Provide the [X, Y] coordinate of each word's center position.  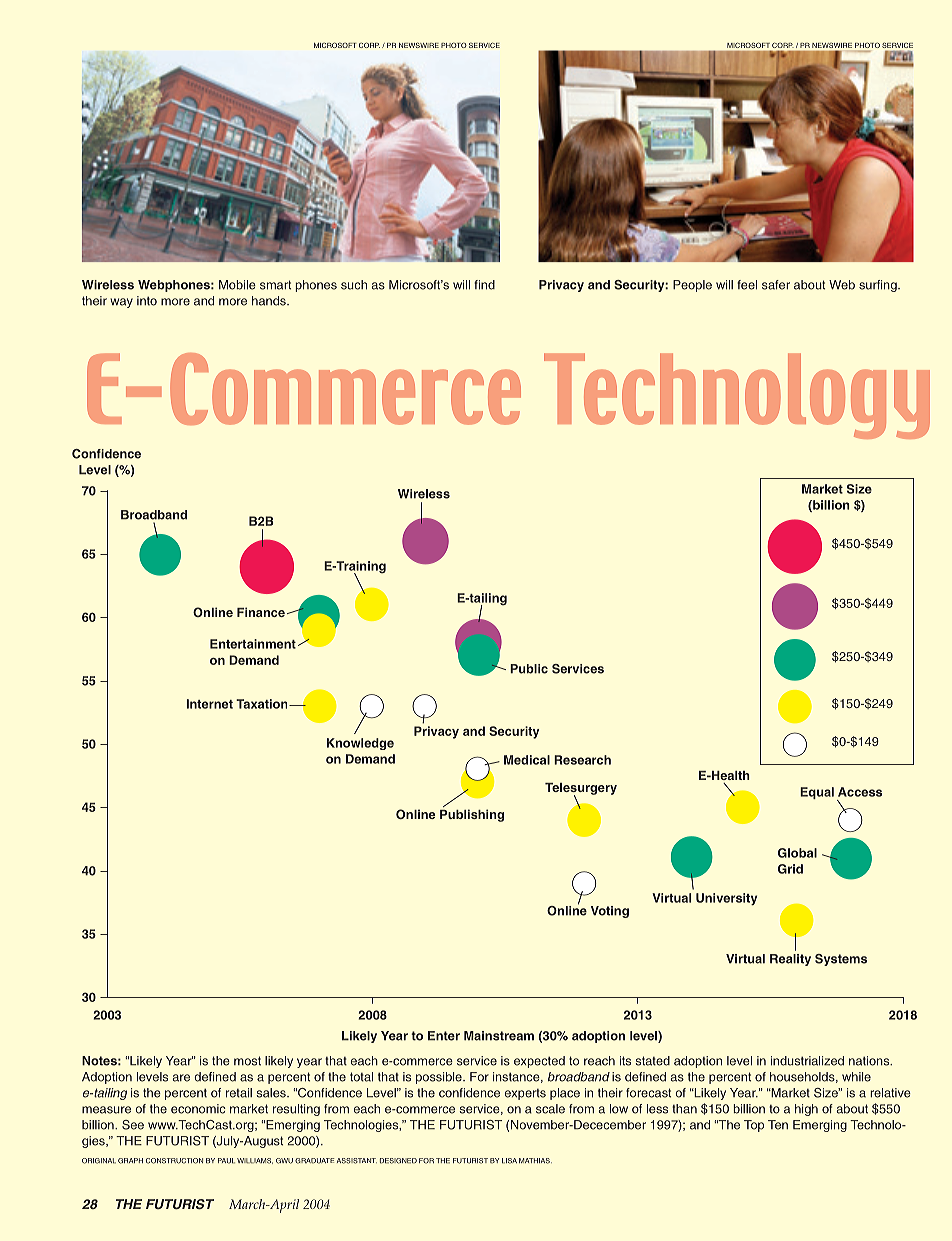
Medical [527, 760]
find [484, 285]
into [147, 301]
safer [776, 285]
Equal [817, 793]
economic [198, 1109]
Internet [210, 704]
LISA [509, 1161]
